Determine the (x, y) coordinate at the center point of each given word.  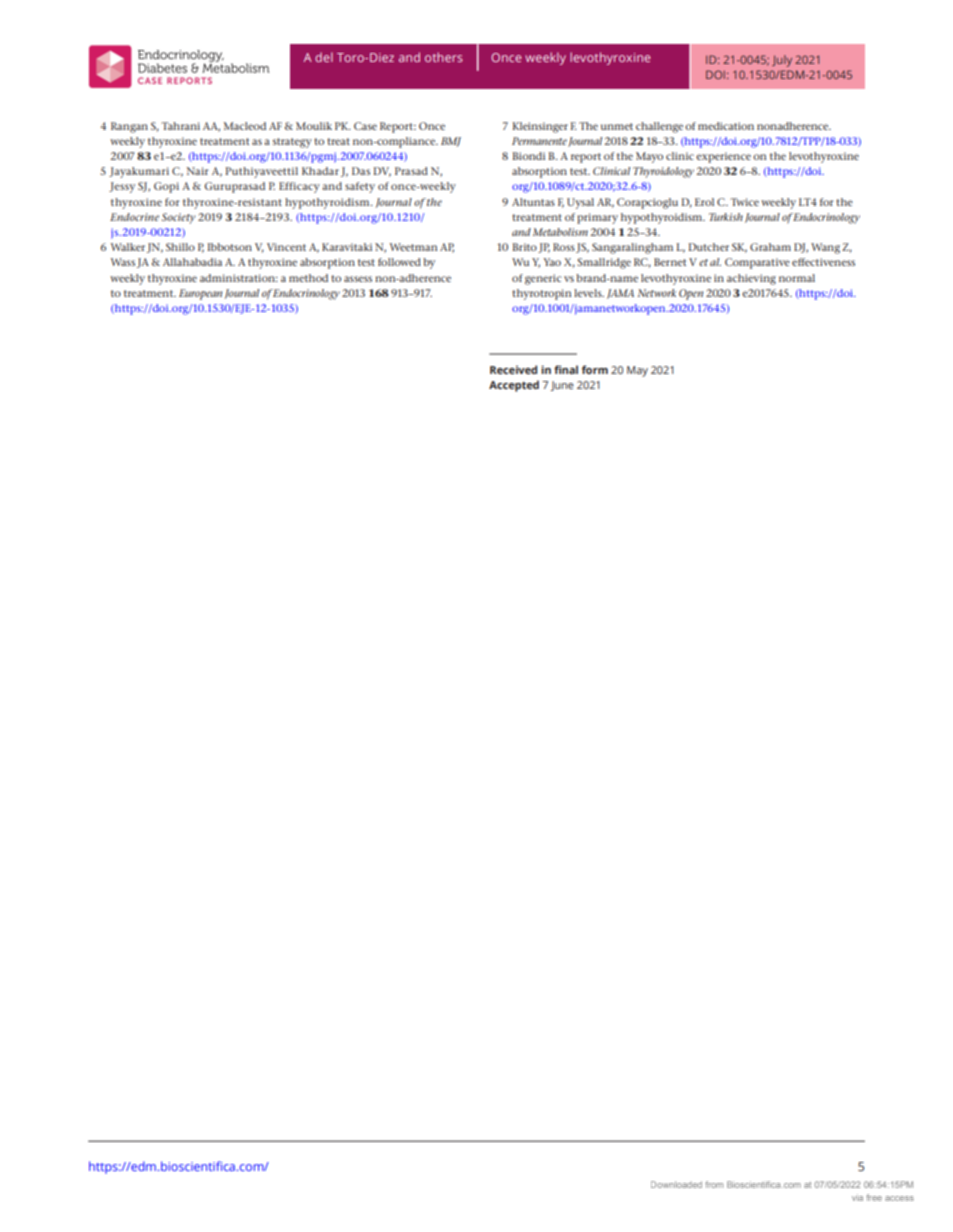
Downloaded (676, 1184)
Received (513, 369)
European (200, 294)
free (874, 1197)
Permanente (539, 141)
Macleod (244, 126)
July (782, 61)
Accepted (514, 386)
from (714, 1184)
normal (797, 278)
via (857, 1197)
